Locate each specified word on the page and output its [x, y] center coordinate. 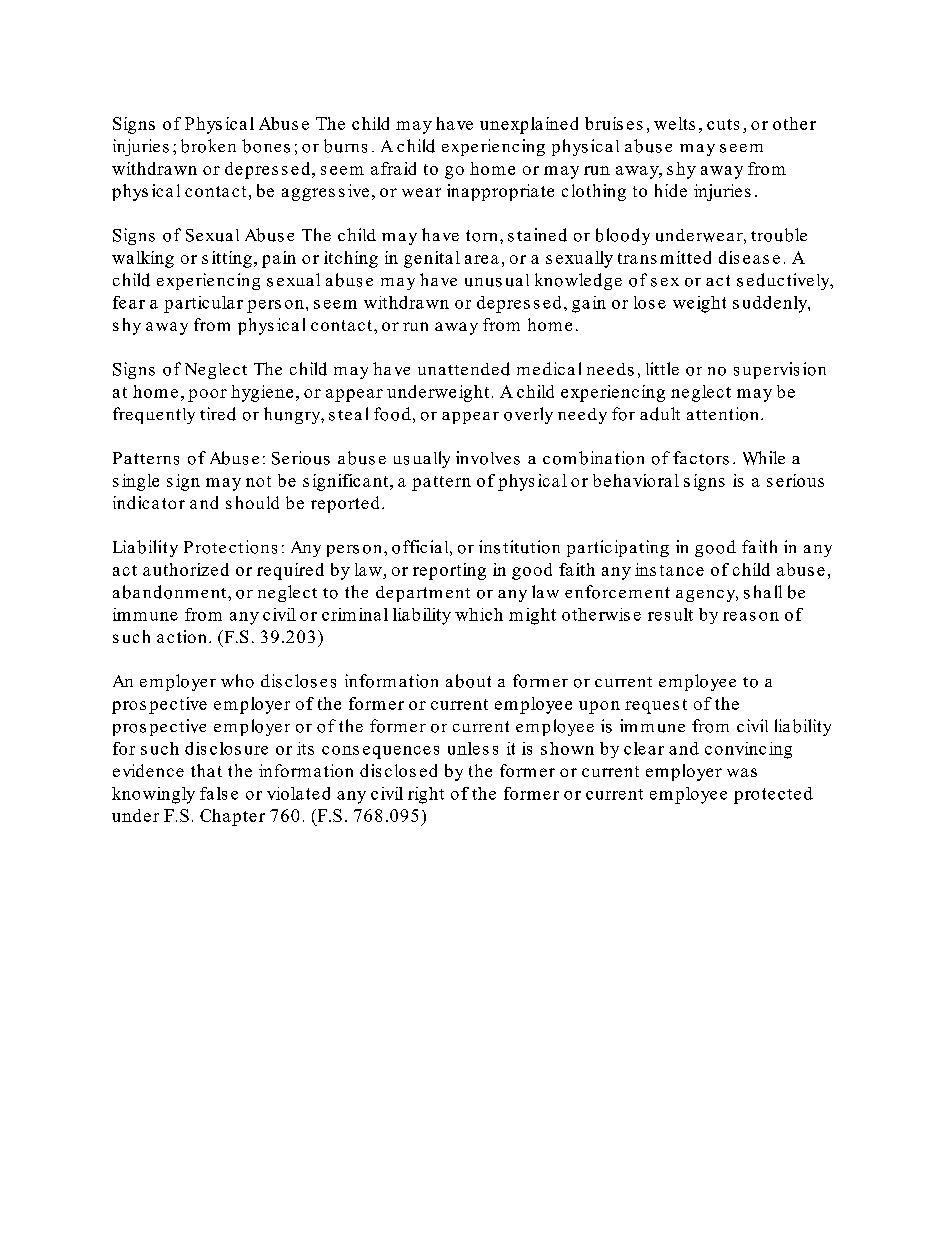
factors [701, 458]
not [258, 481]
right [426, 795]
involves [488, 458]
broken [208, 146]
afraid [393, 168]
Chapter [232, 817]
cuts [723, 124]
